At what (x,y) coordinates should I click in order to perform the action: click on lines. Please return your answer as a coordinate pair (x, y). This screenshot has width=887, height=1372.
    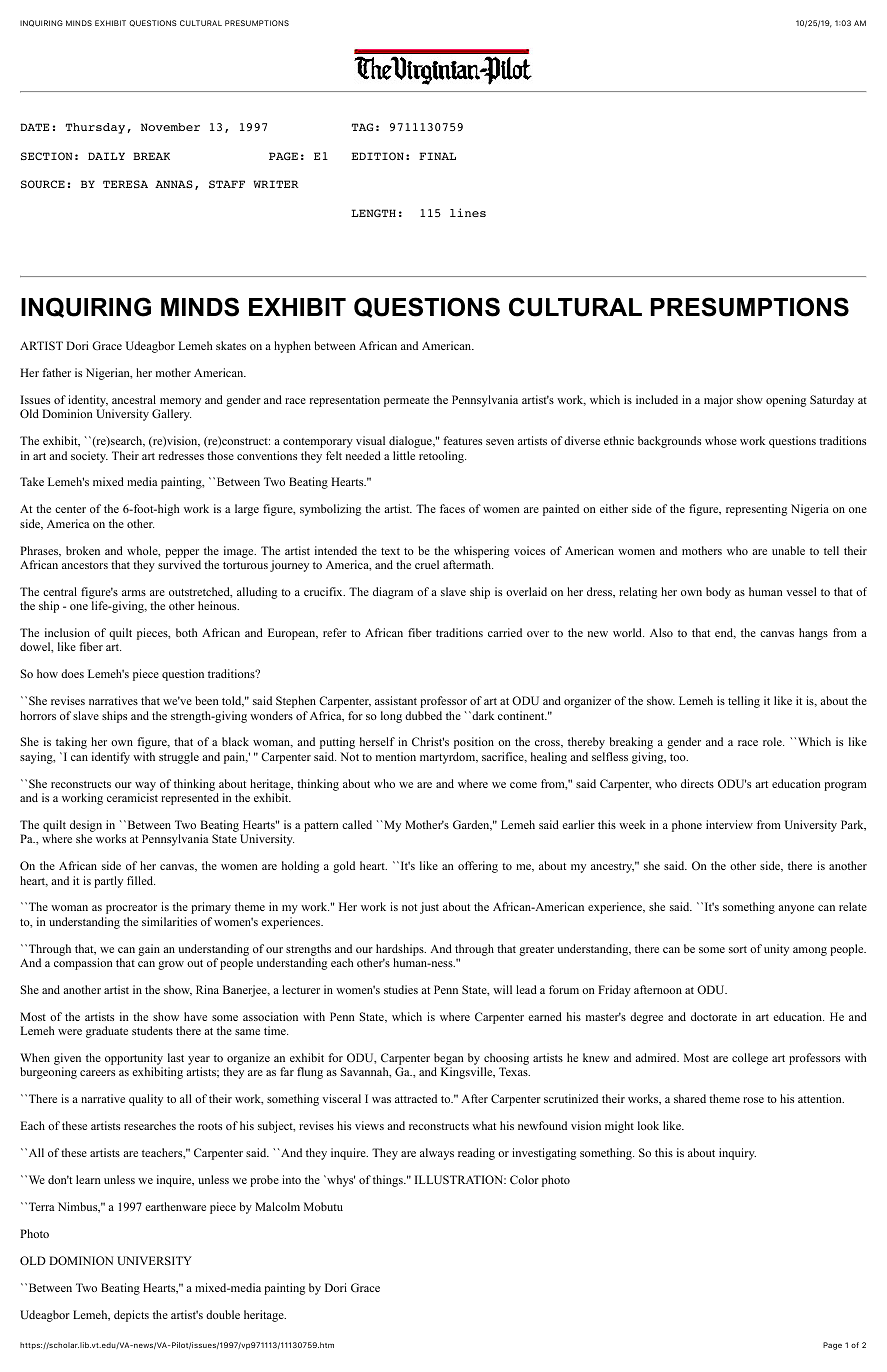
    Looking at the image, I should click on (468, 212).
